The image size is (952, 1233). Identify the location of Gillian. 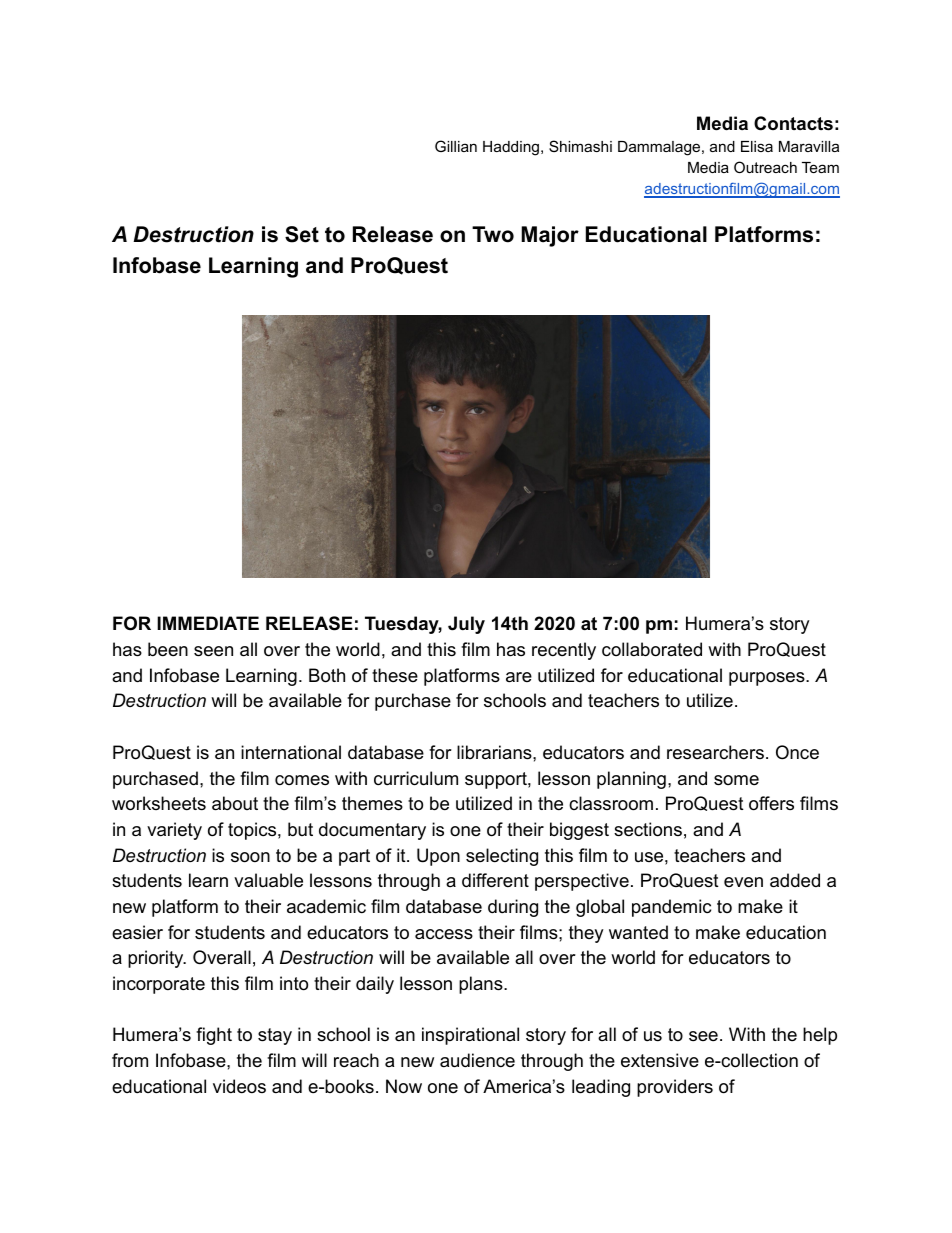
(456, 146).
